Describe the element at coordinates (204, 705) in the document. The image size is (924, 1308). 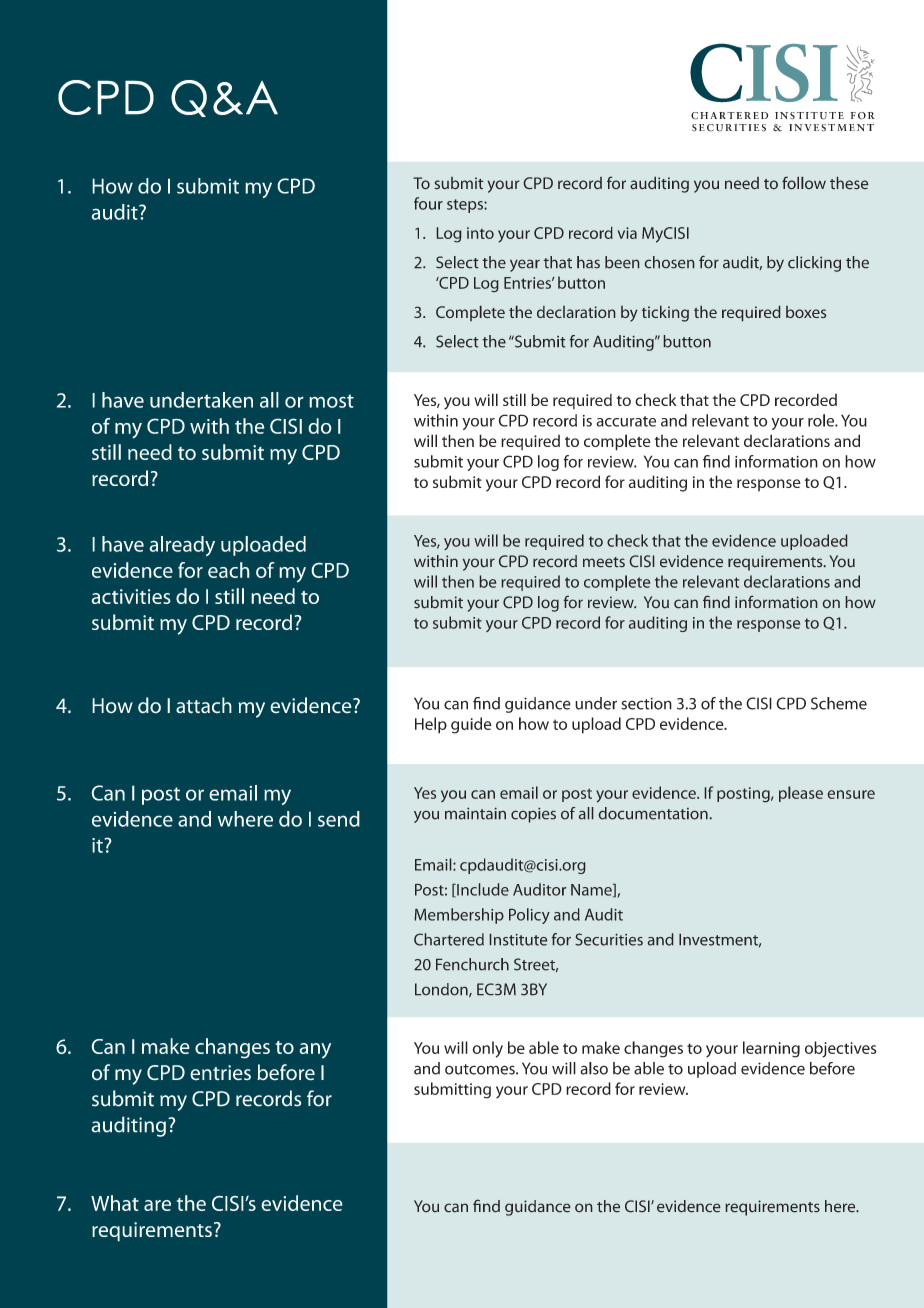
I see `attach` at that location.
